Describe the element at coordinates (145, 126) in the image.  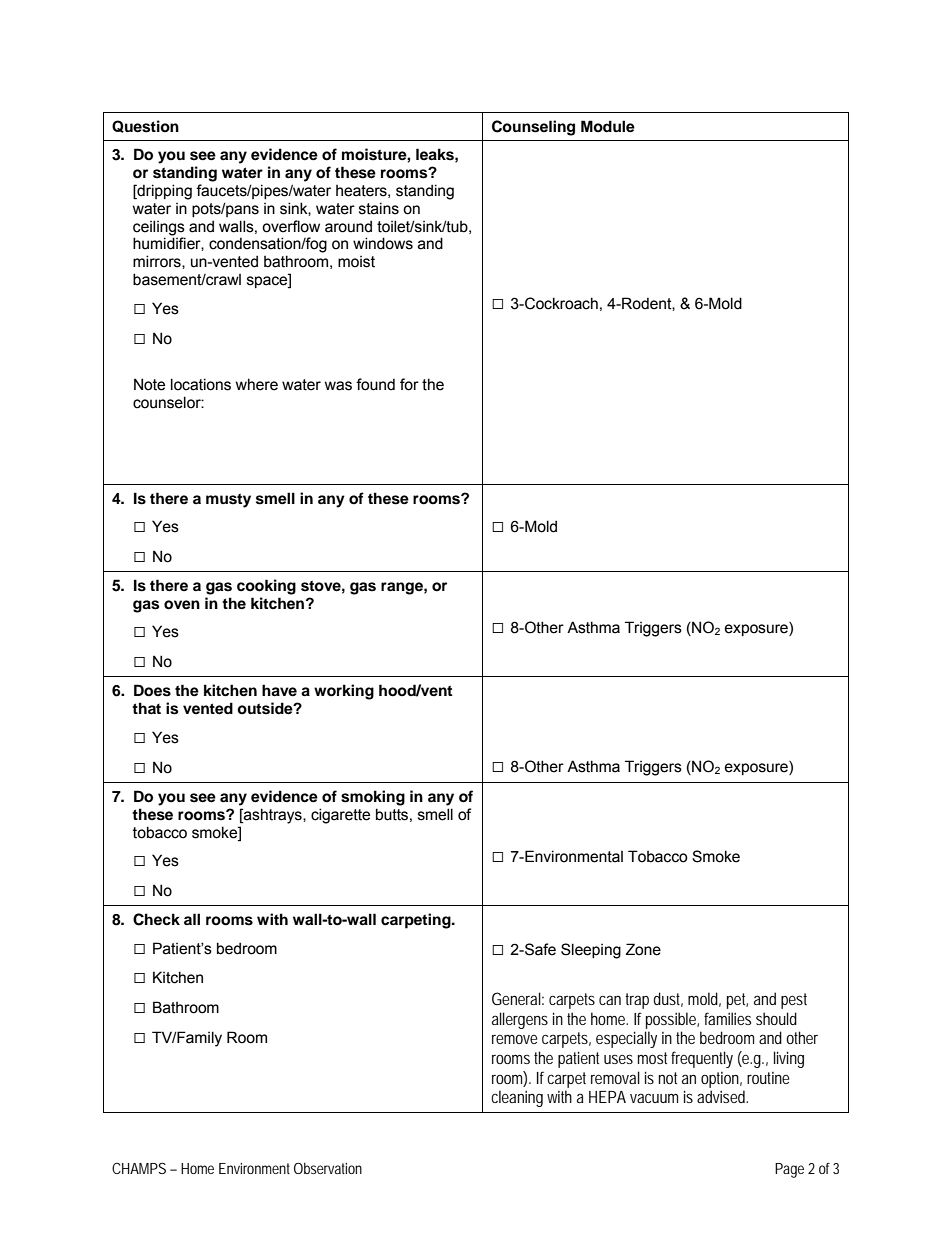
I see `Question` at that location.
